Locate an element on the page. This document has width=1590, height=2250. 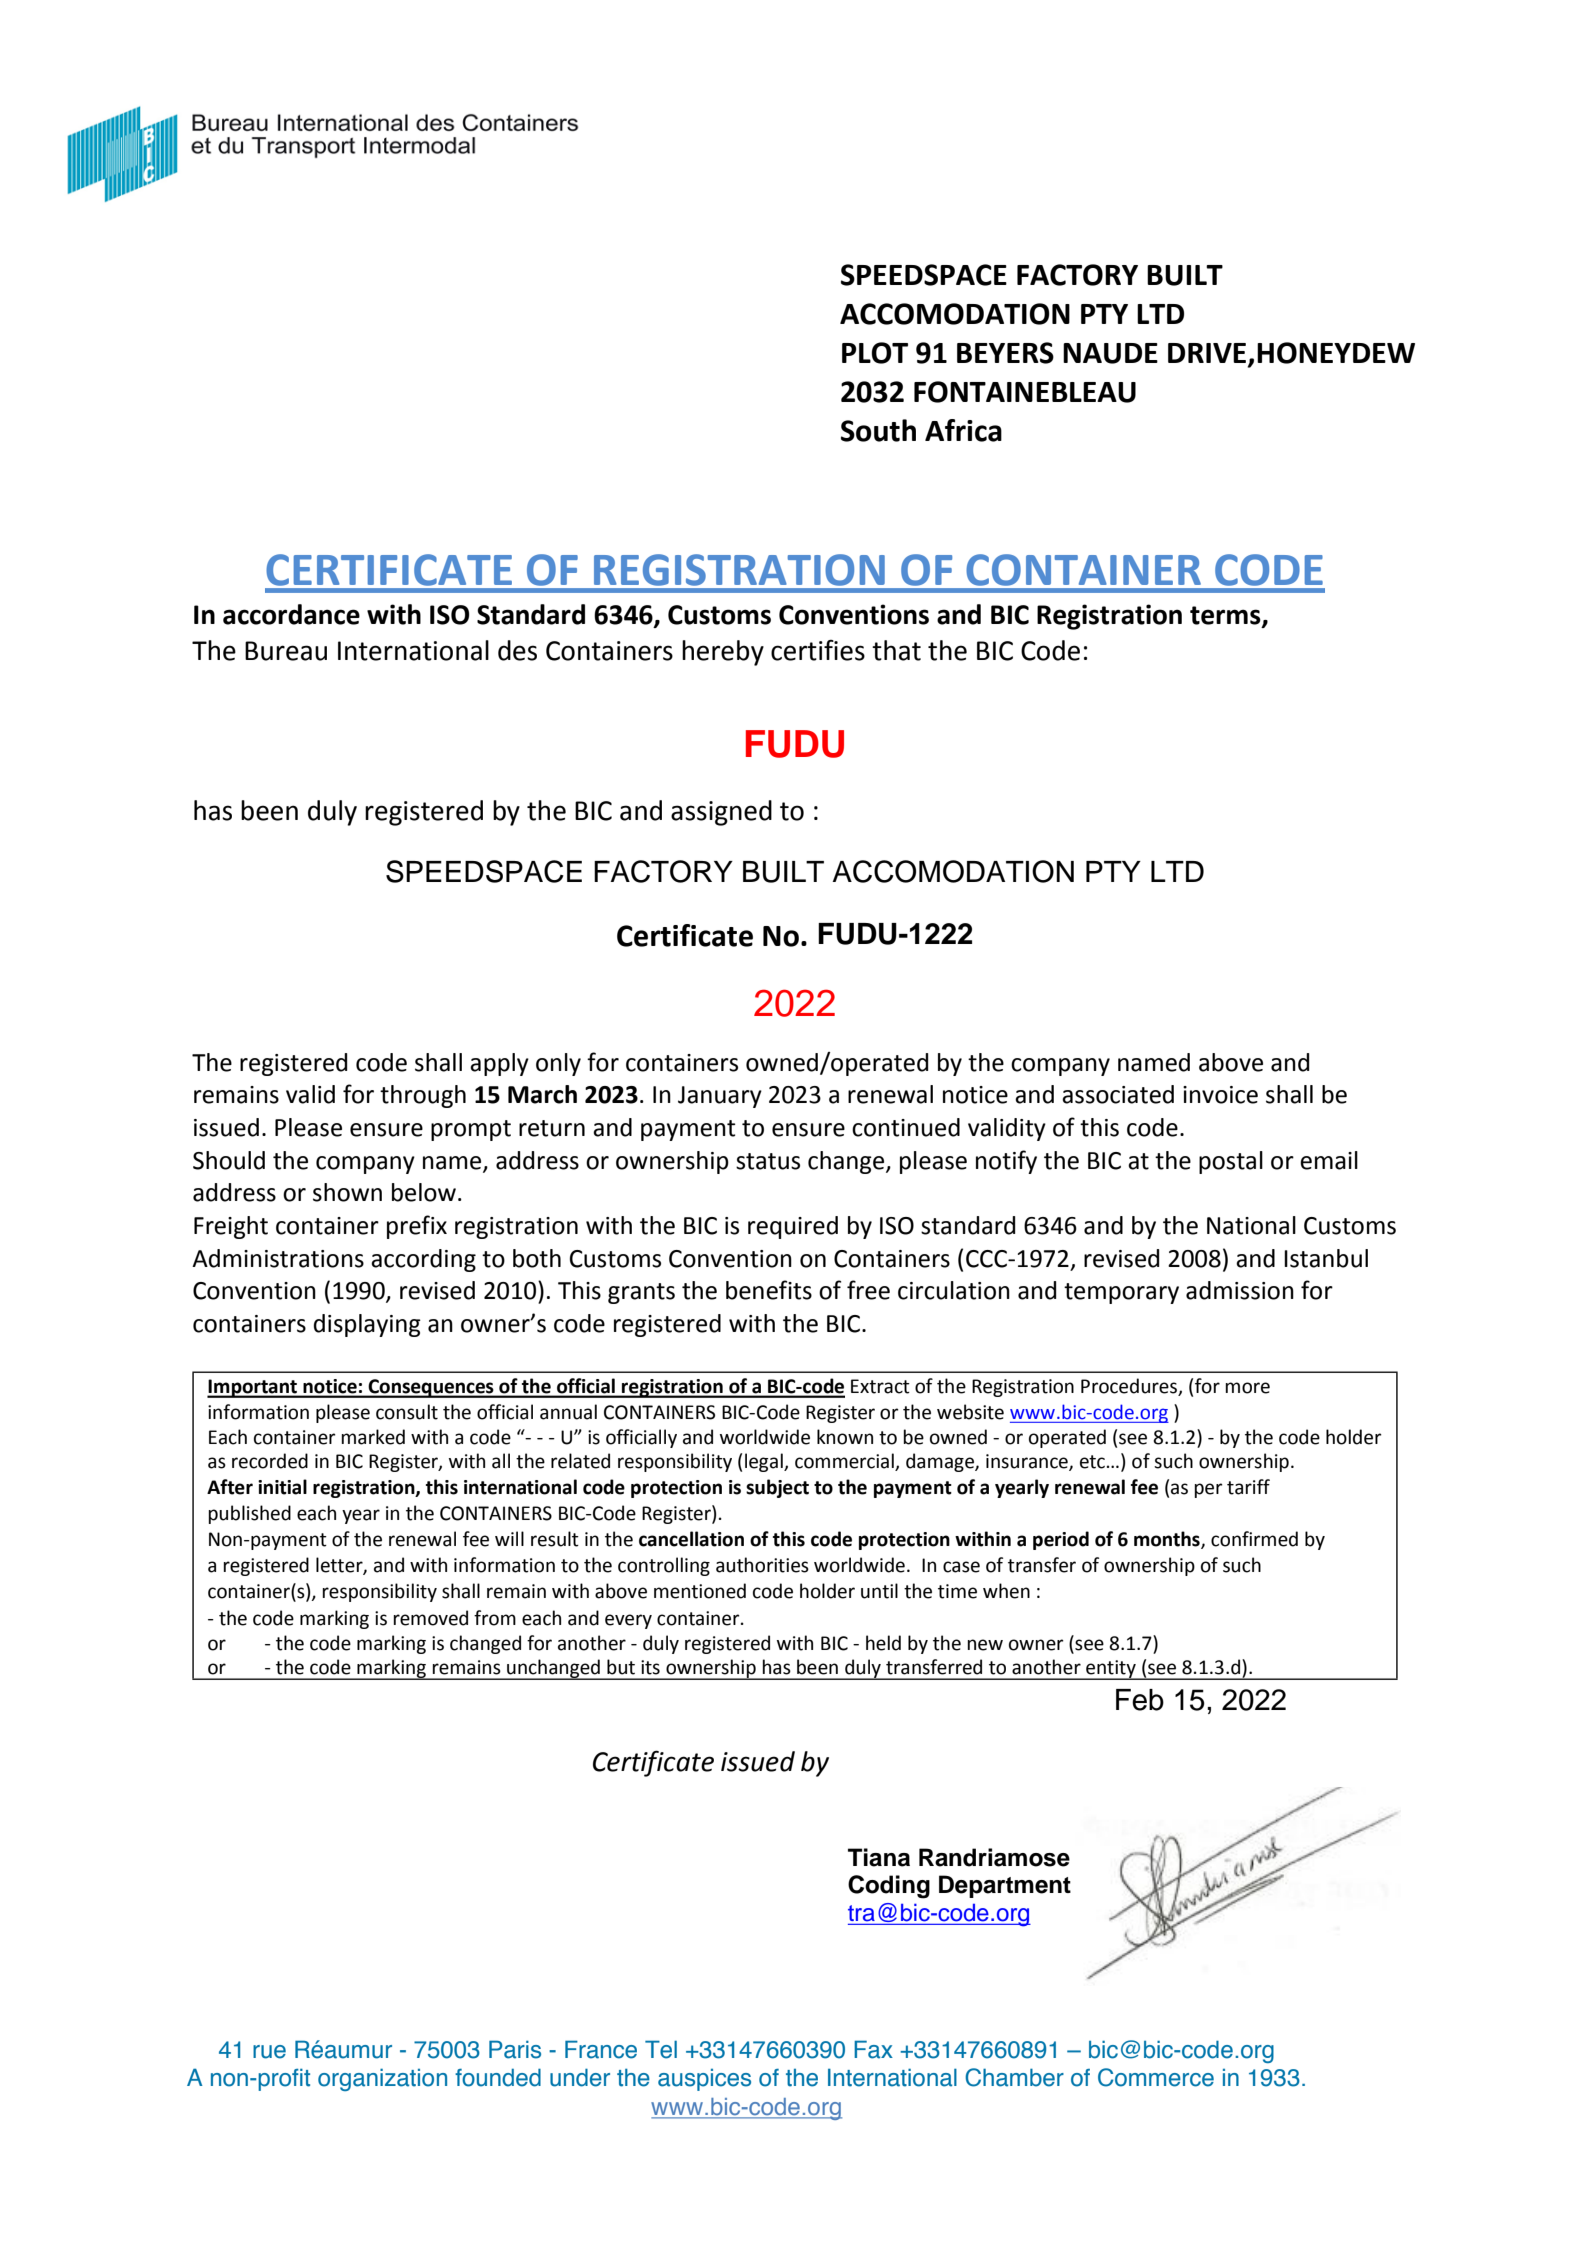
held is located at coordinates (883, 1643).
